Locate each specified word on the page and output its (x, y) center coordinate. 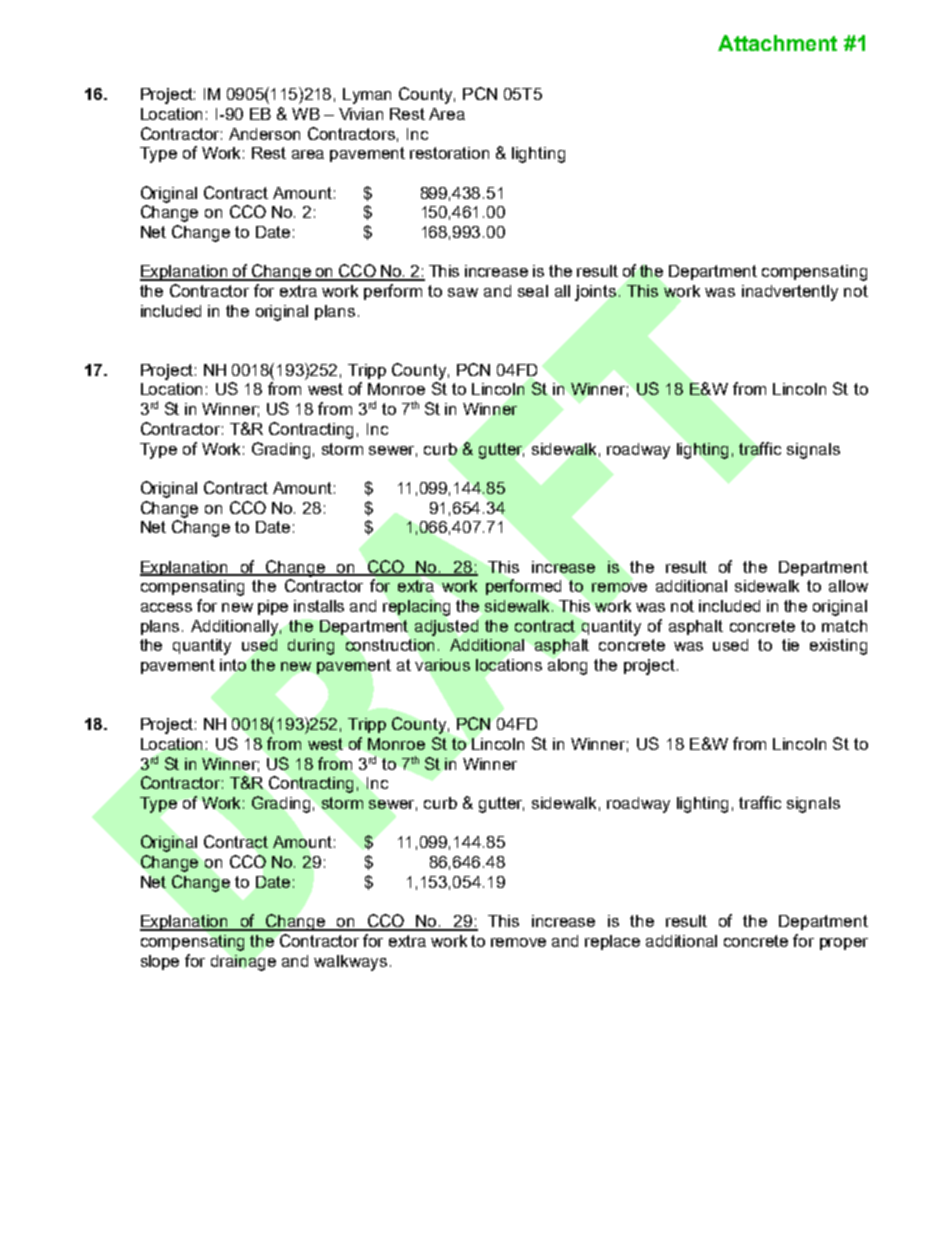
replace (612, 942)
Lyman (367, 96)
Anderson (264, 134)
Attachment (777, 43)
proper (844, 944)
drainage (243, 963)
